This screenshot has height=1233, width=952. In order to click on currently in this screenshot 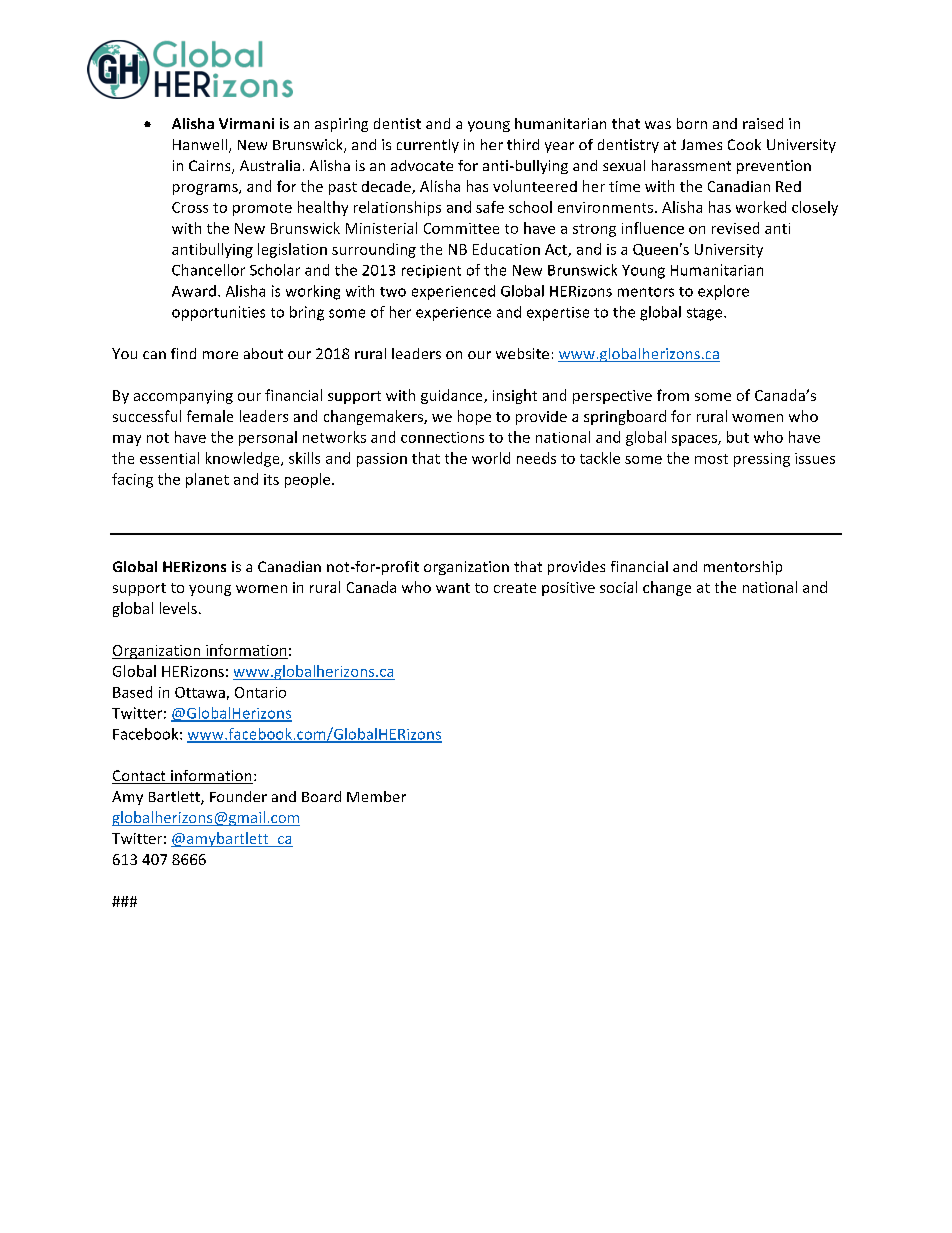, I will do `click(428, 146)`.
